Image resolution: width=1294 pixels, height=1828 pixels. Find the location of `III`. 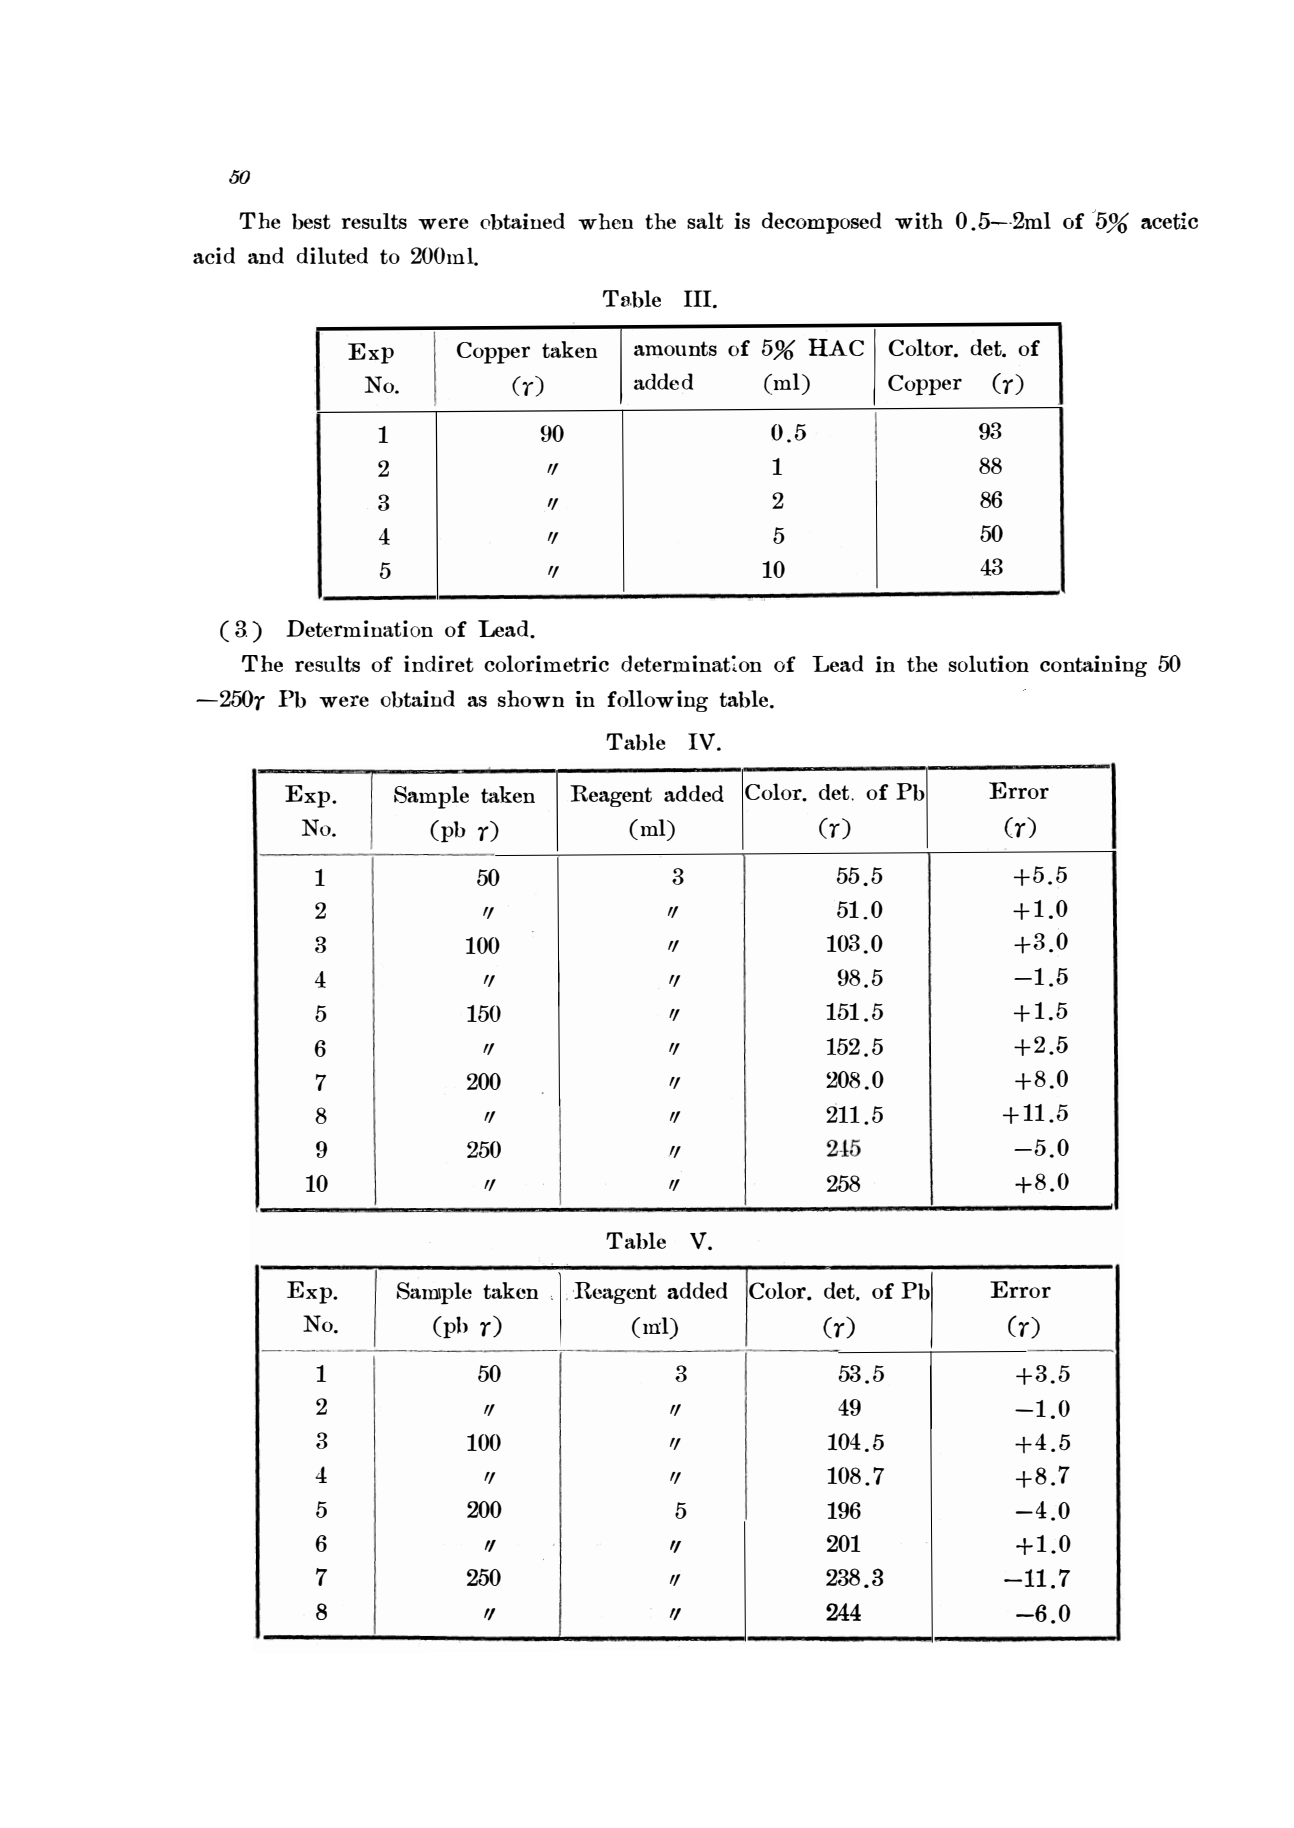

III is located at coordinates (699, 299).
